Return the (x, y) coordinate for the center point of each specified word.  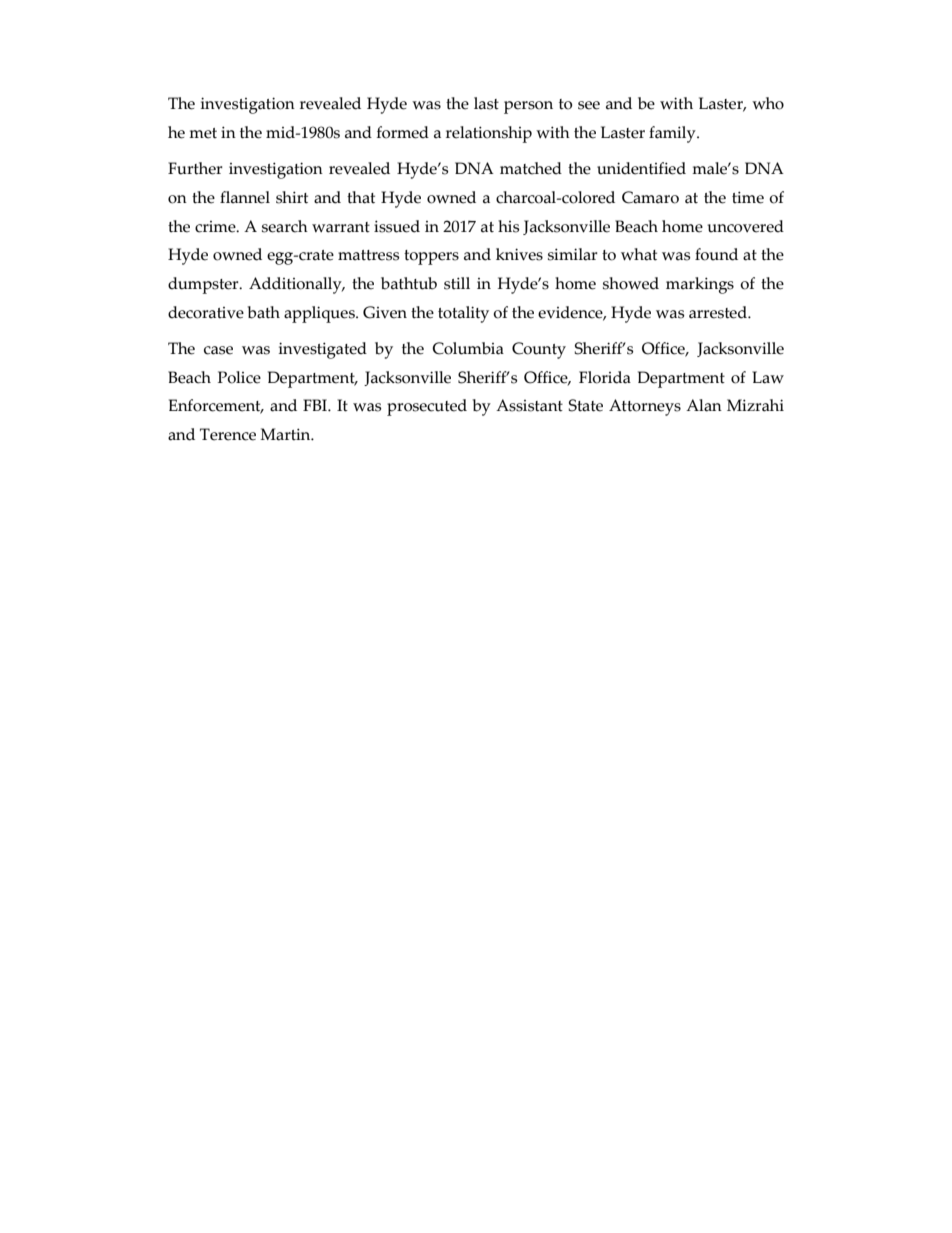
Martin (286, 434)
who (768, 103)
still (457, 283)
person (528, 107)
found (716, 254)
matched (531, 168)
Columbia (468, 348)
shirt (292, 197)
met (203, 133)
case (218, 350)
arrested (719, 312)
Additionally (296, 285)
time (748, 197)
